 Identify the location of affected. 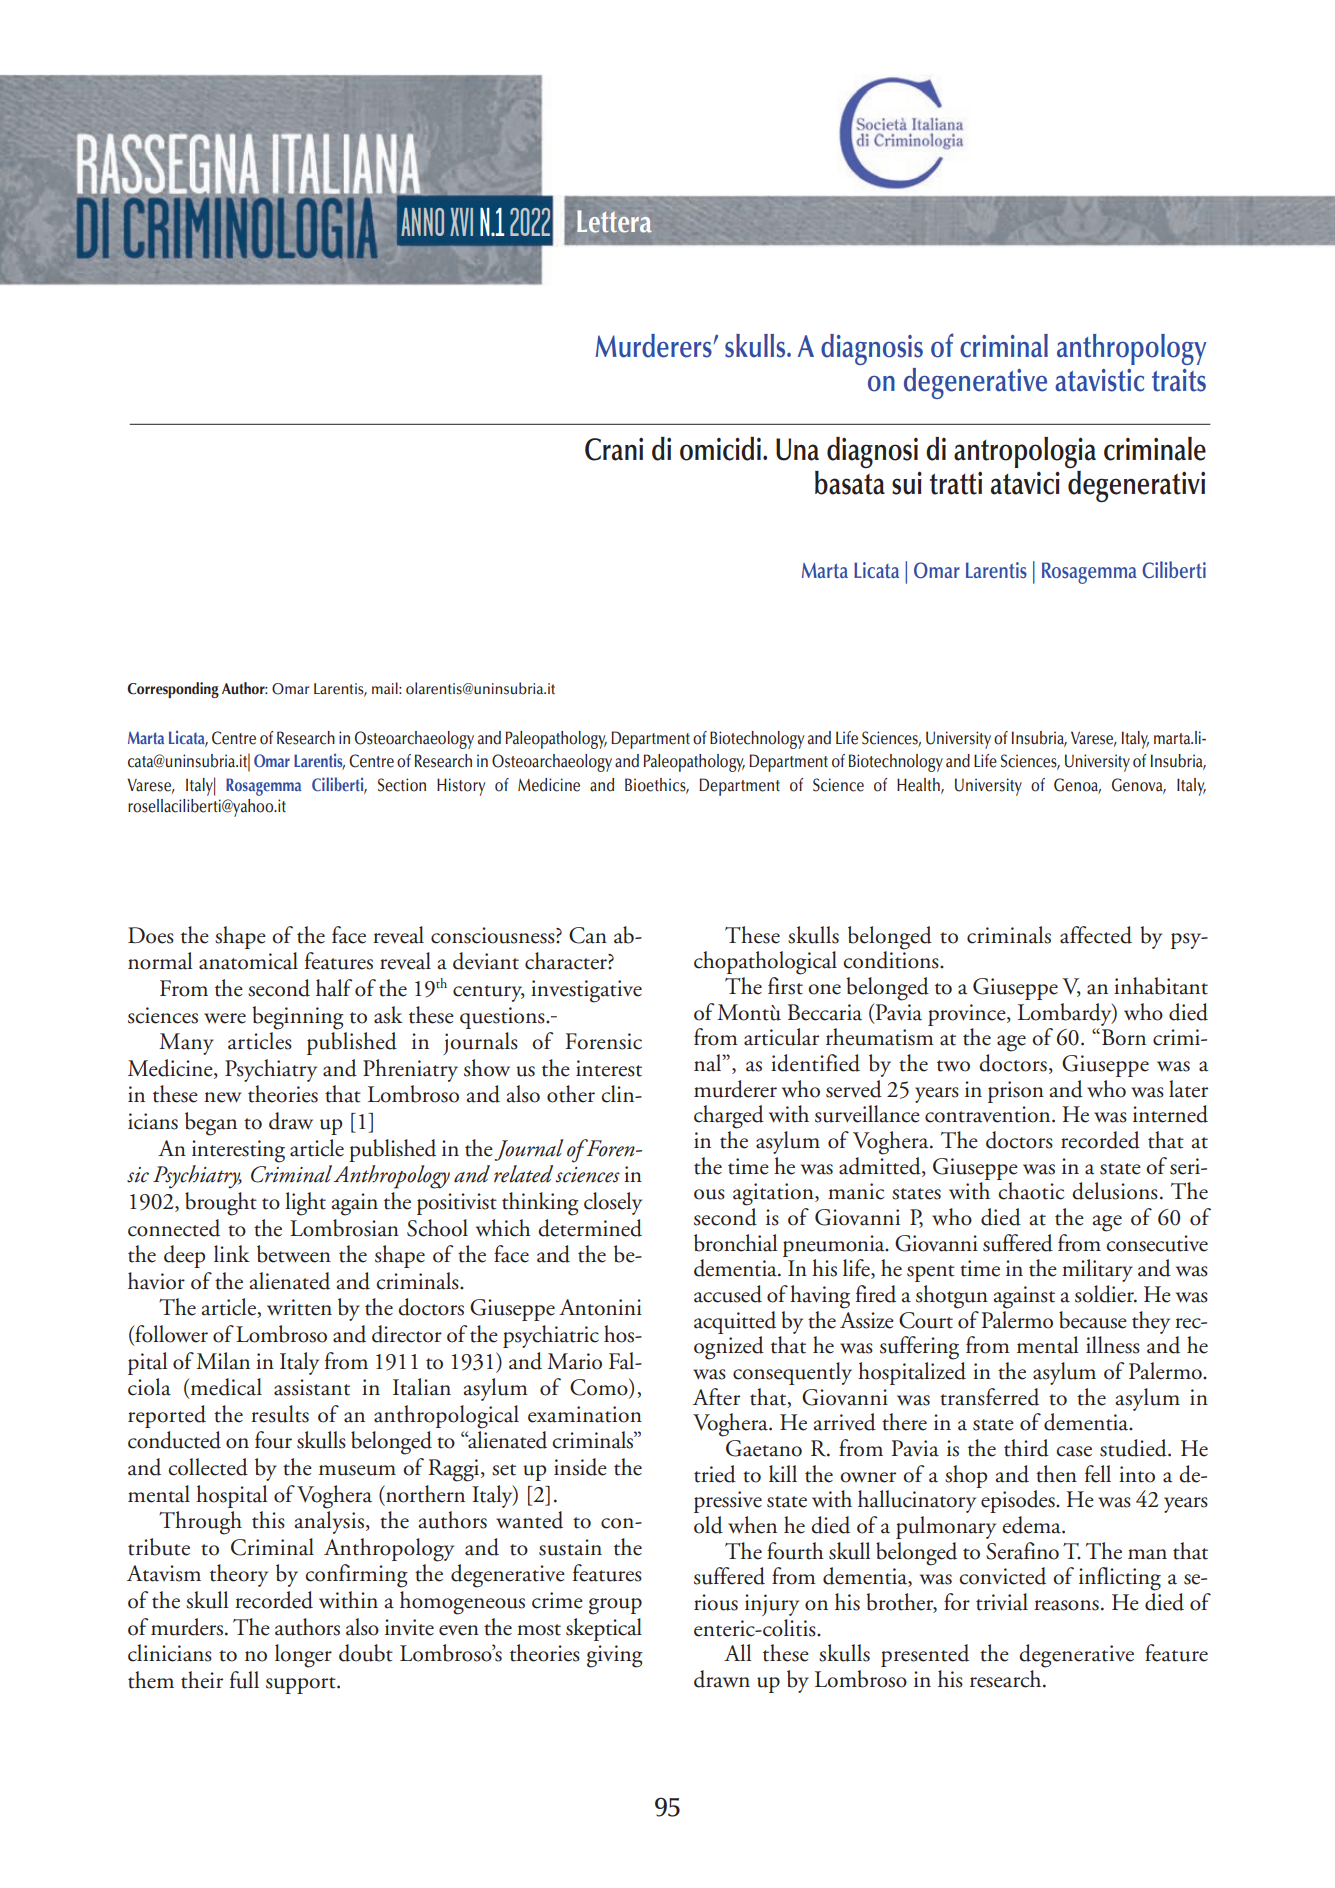
(1096, 935).
